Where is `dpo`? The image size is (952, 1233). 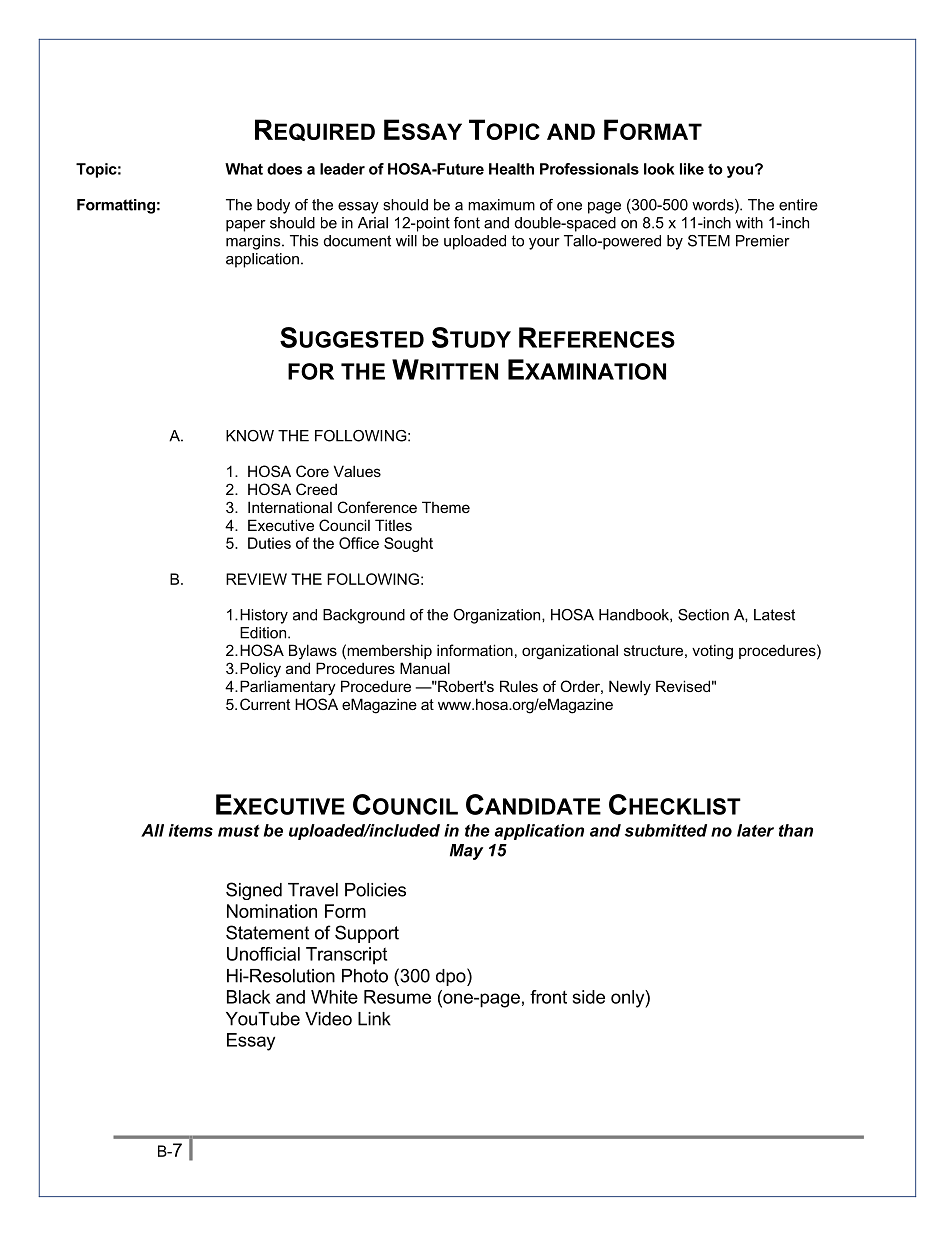
dpo is located at coordinates (452, 977).
